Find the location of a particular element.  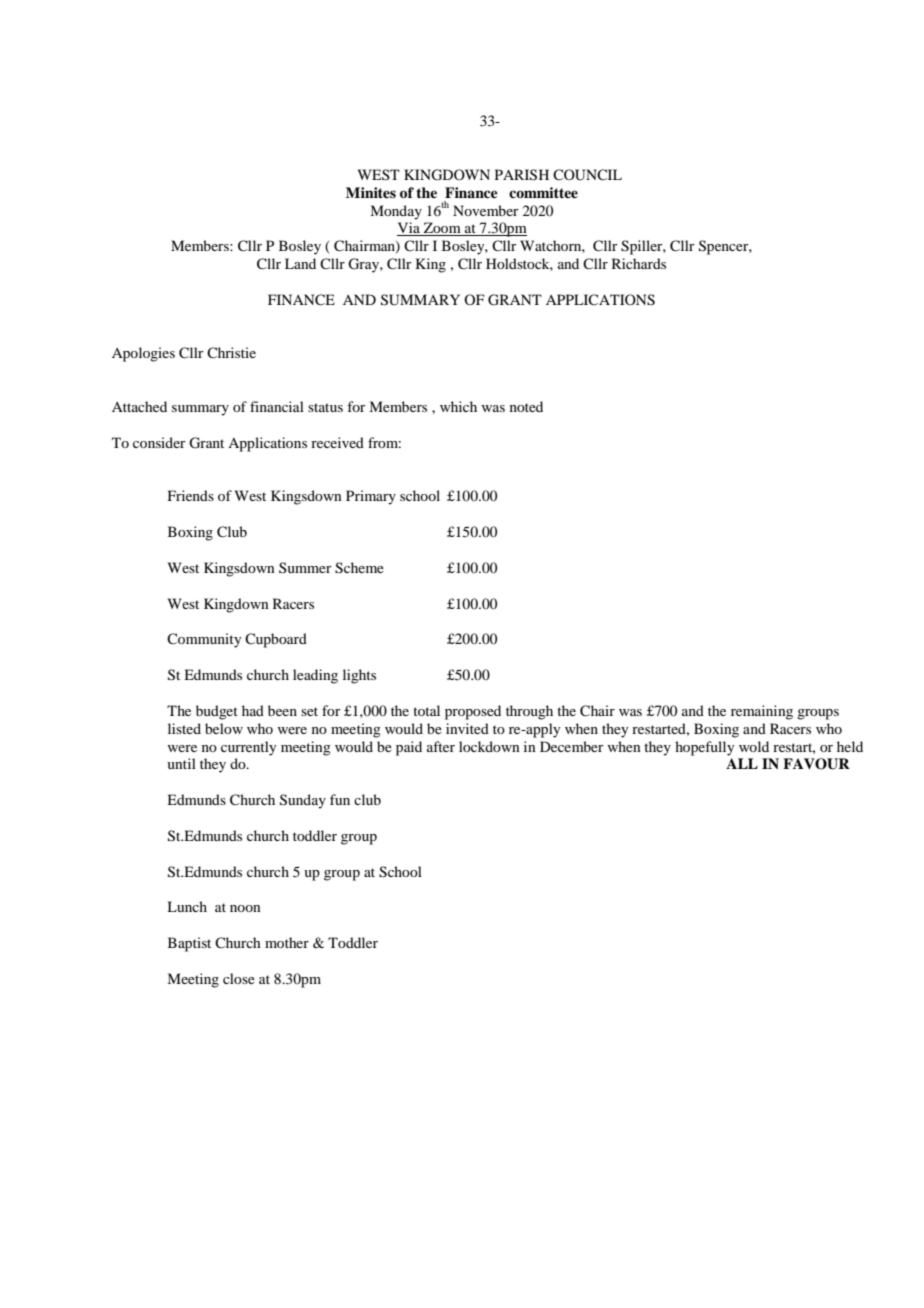

Land is located at coordinates (300, 263).
